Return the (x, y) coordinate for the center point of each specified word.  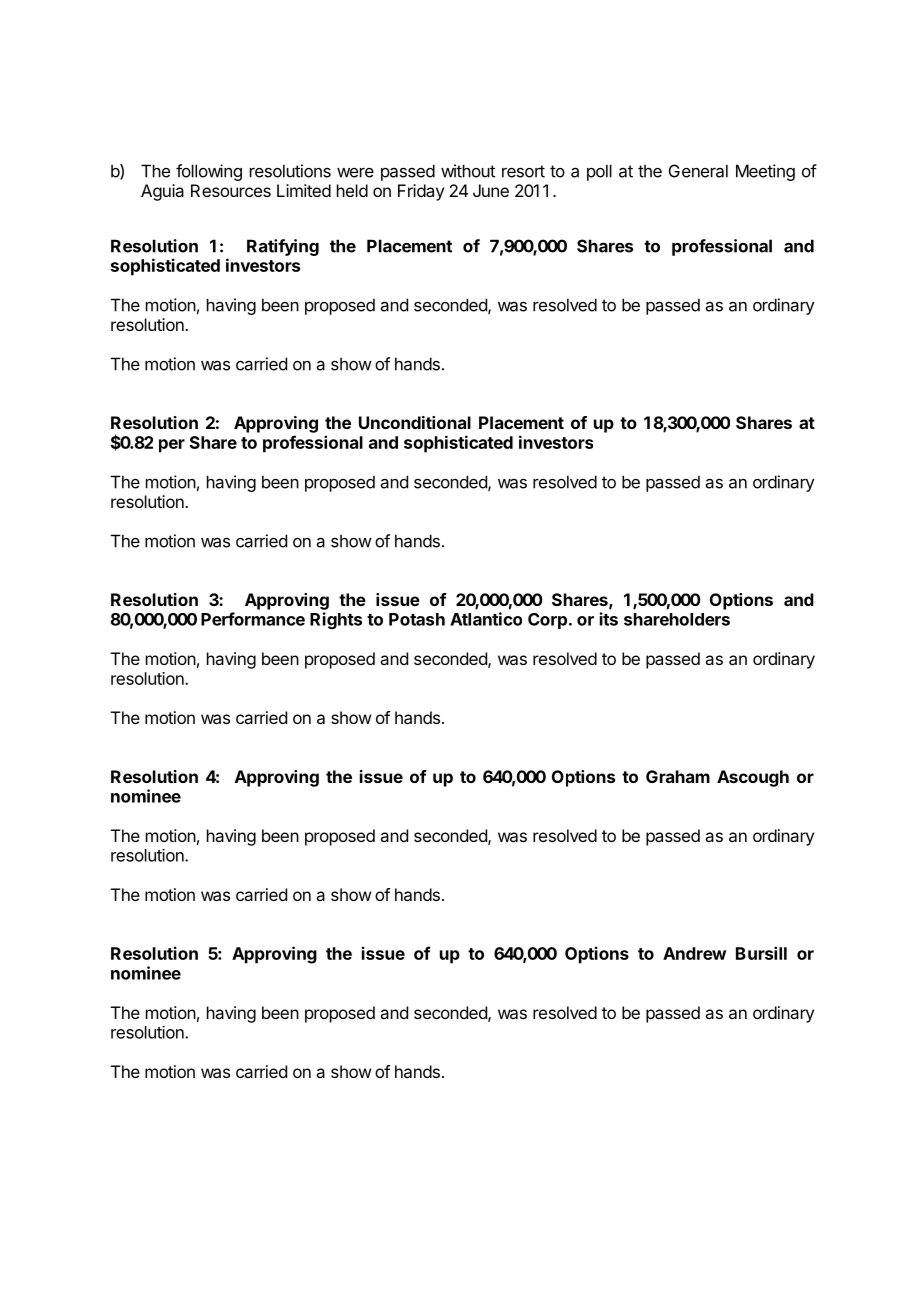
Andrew (694, 953)
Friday (421, 192)
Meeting (765, 172)
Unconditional (415, 422)
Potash (417, 619)
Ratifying (283, 247)
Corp (547, 621)
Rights (336, 620)
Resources (231, 190)
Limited (304, 190)
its (609, 619)
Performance (253, 619)
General (698, 171)
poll (599, 172)
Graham (678, 776)
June (491, 190)
